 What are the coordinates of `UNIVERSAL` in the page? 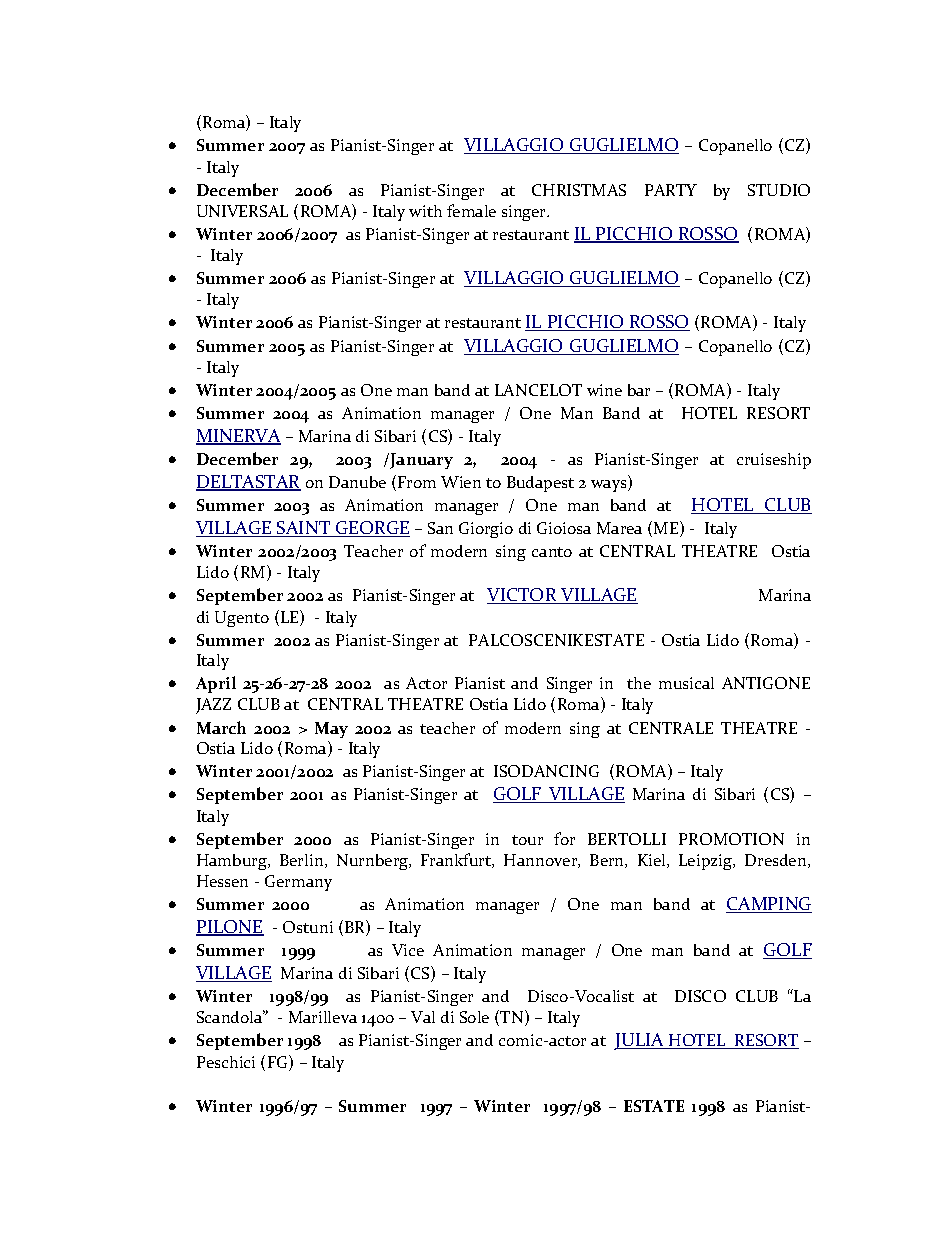 It's located at (242, 211).
